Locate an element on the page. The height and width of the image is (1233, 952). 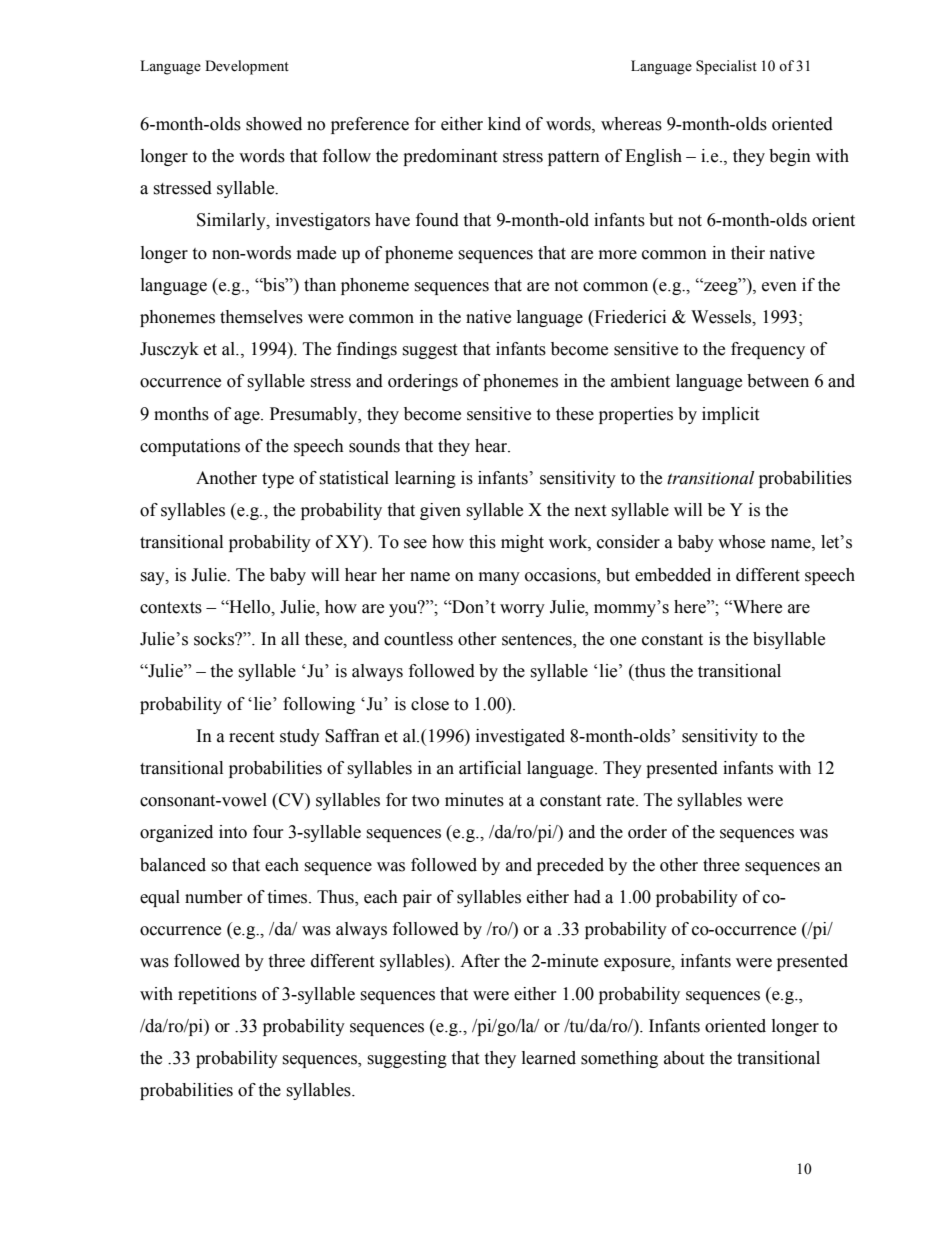
Development is located at coordinates (247, 67).
